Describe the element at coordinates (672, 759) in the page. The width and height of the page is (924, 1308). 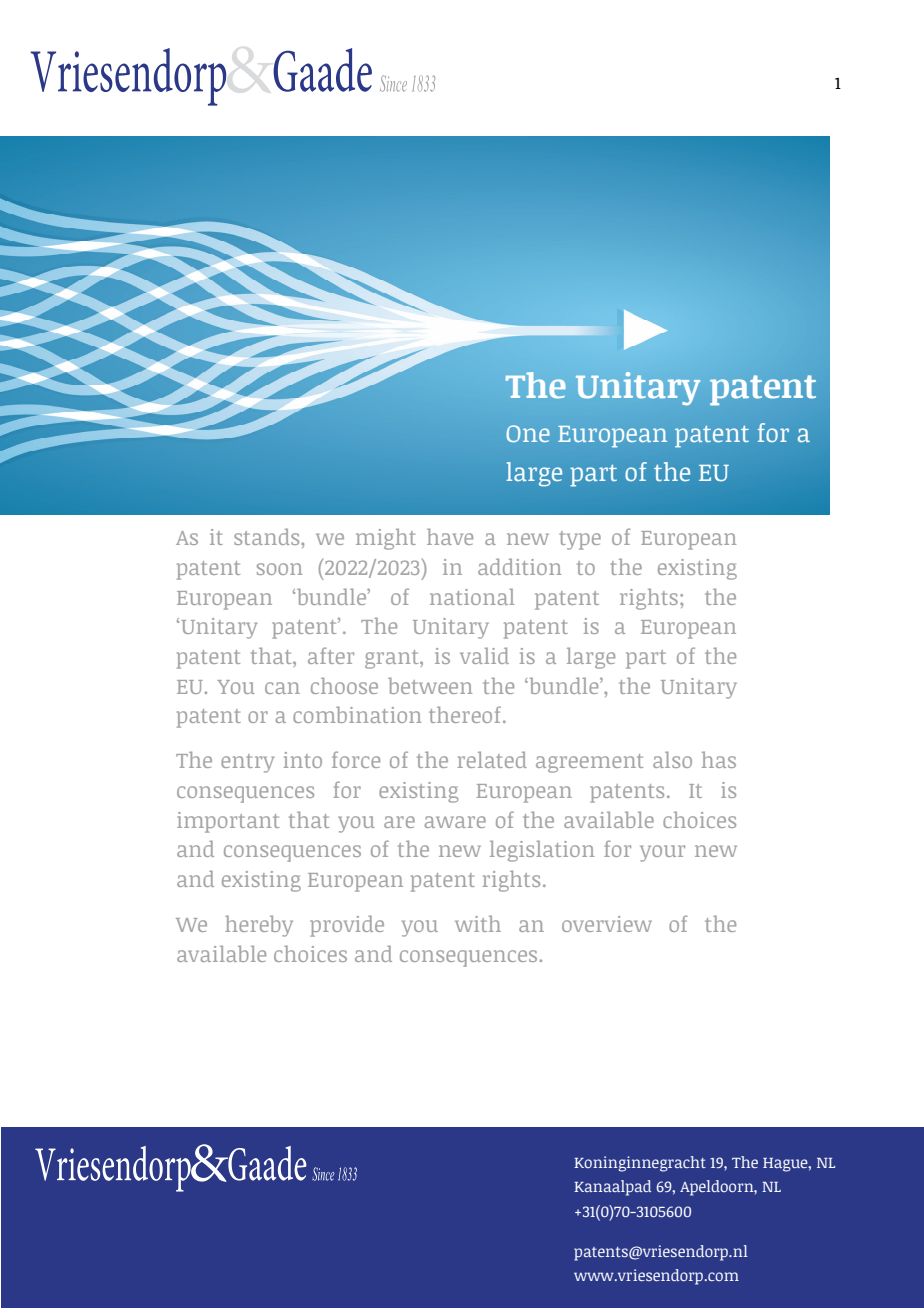
I see `also` at that location.
